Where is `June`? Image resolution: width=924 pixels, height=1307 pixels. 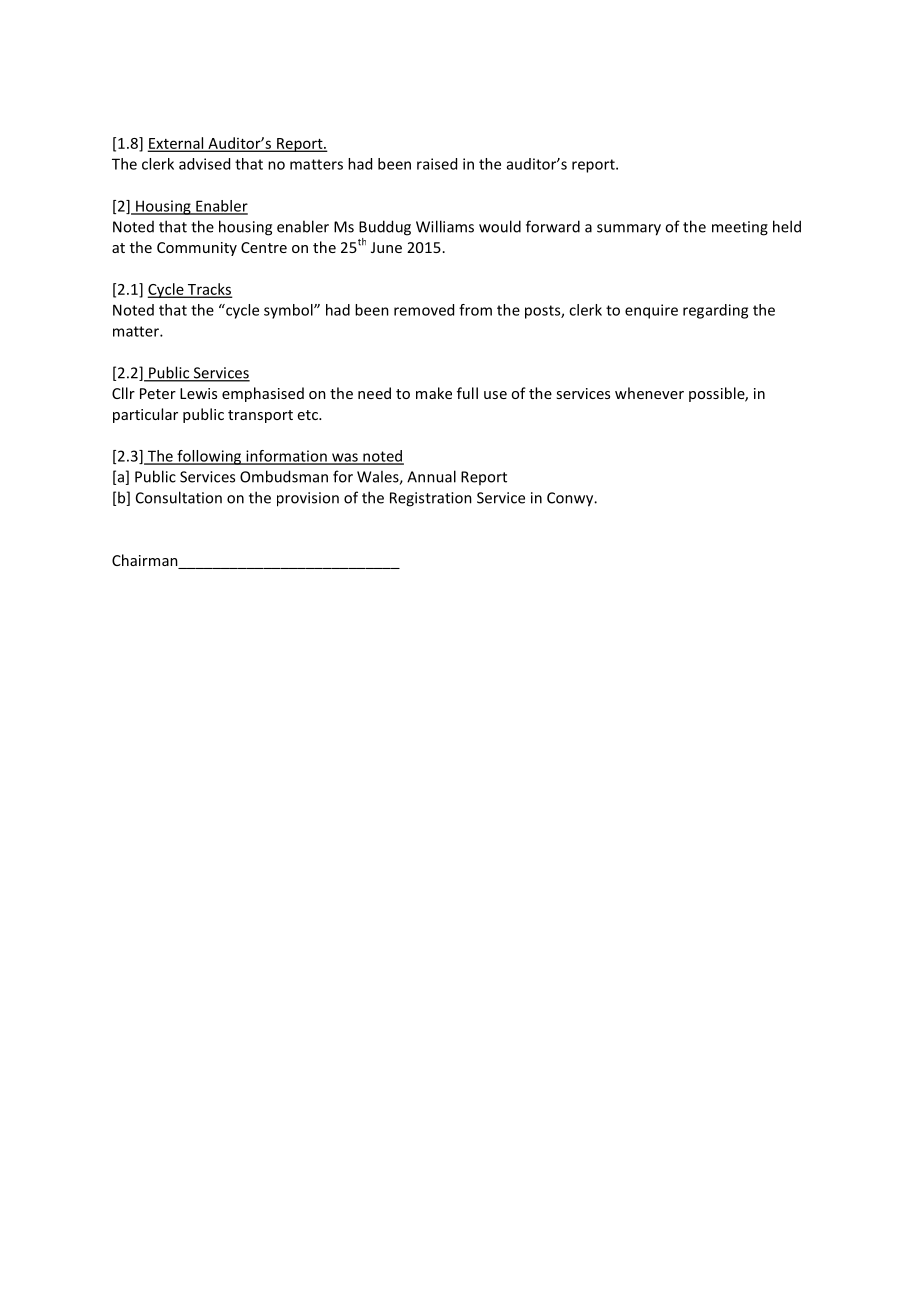
June is located at coordinates (386, 247).
